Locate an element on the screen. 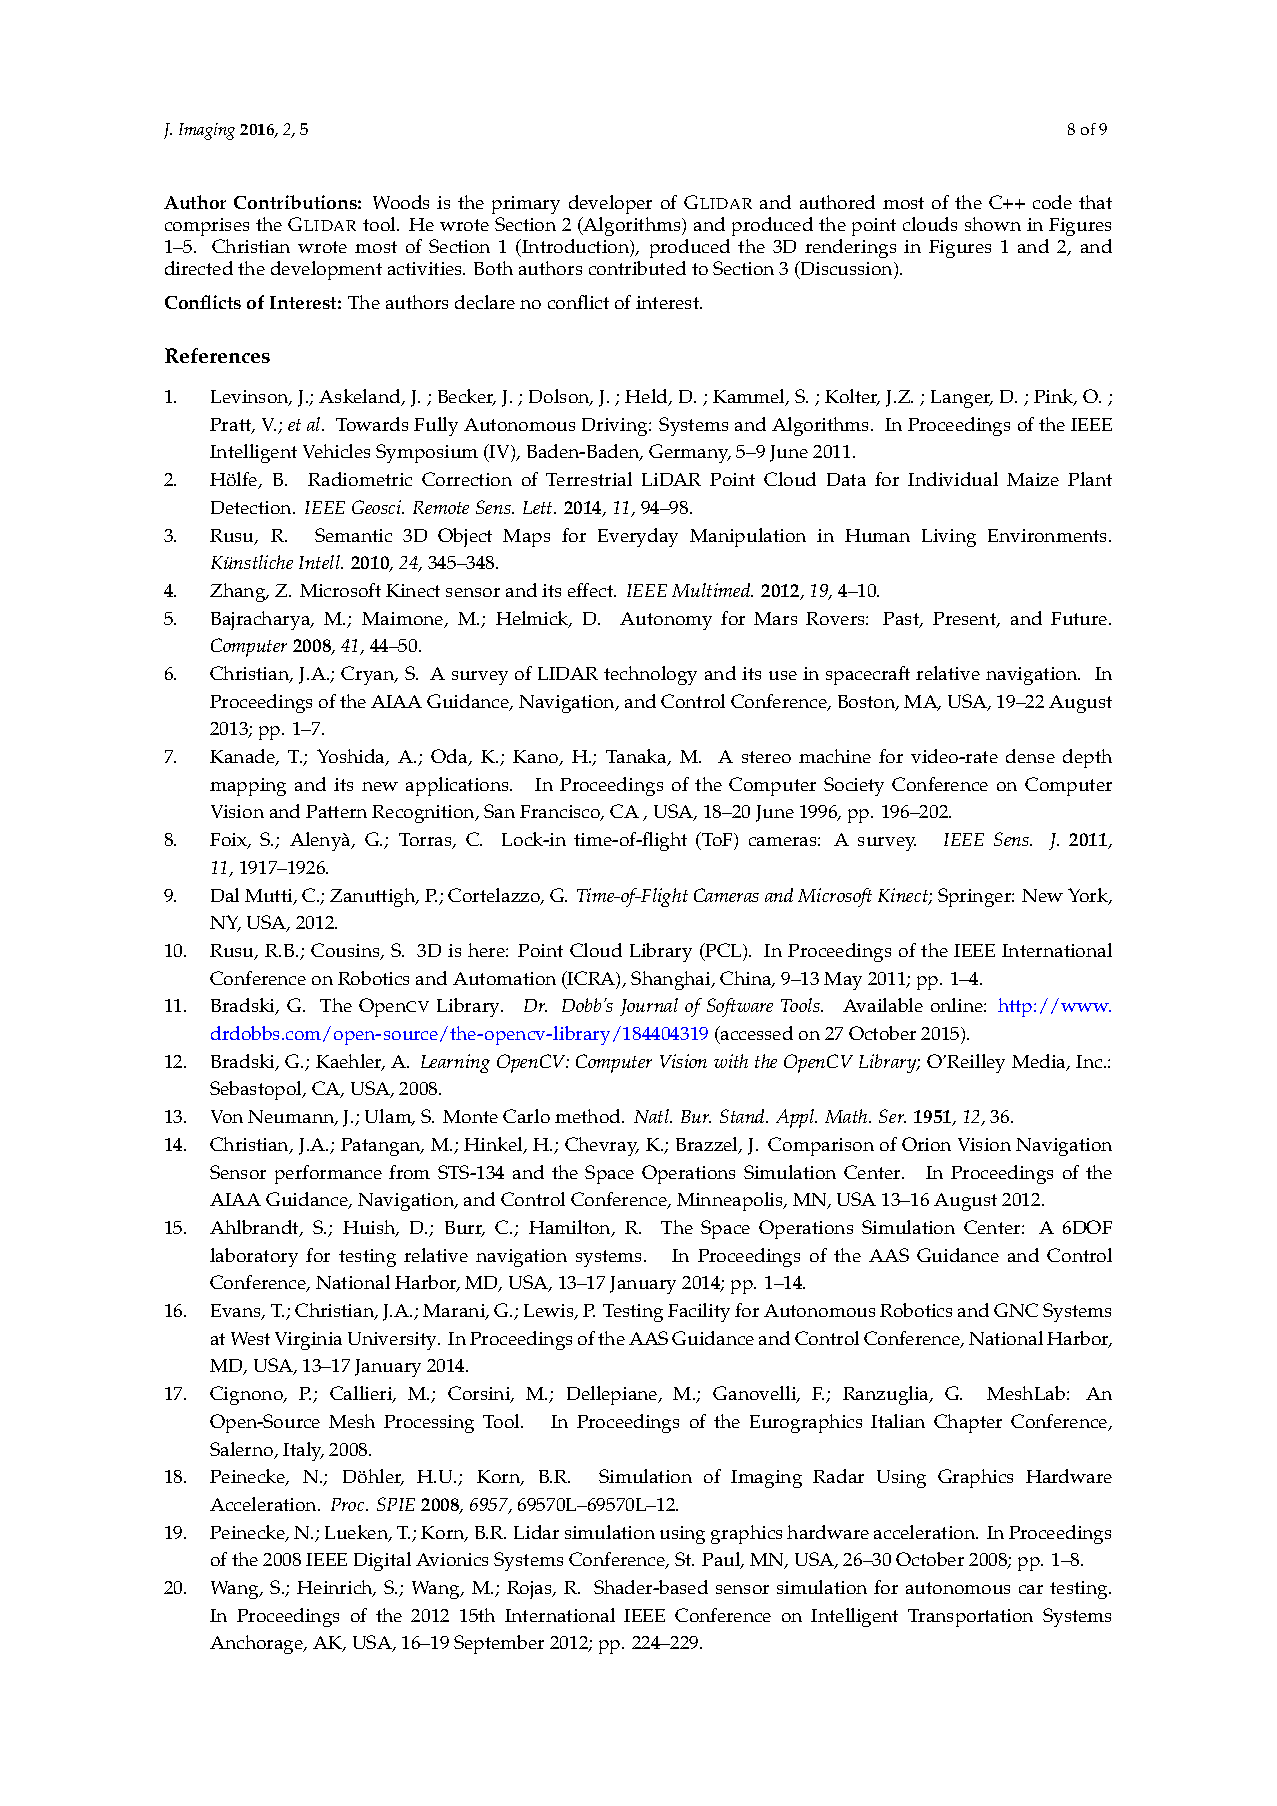 The image size is (1277, 1806). Orion is located at coordinates (926, 1144).
